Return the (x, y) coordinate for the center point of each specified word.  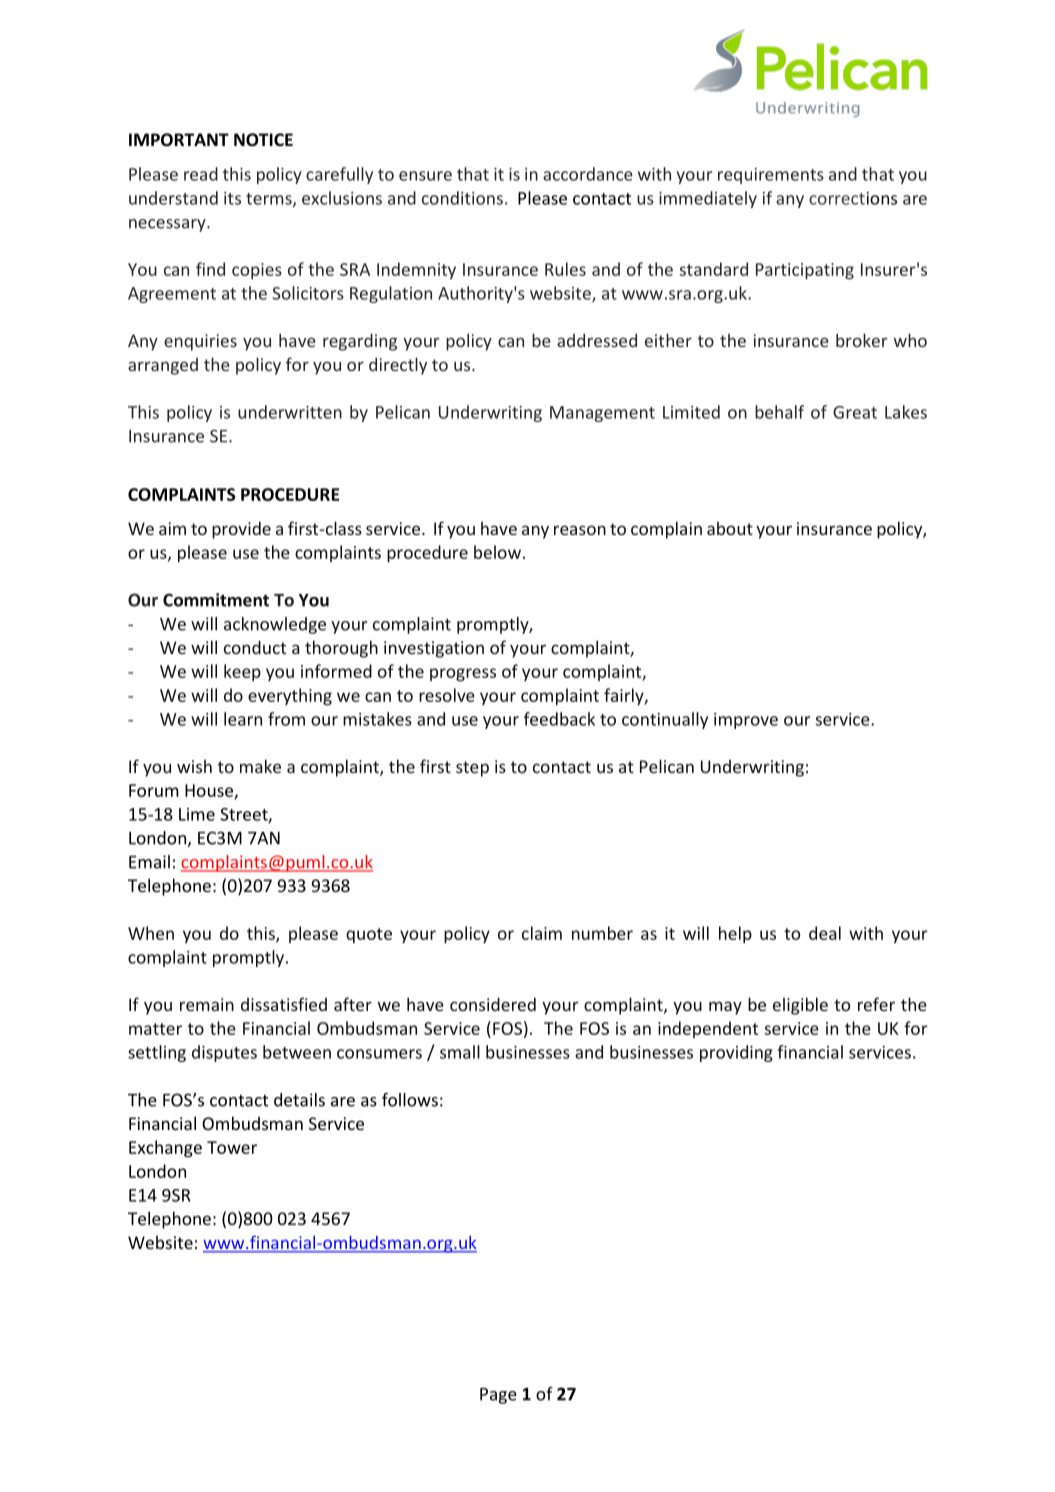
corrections (853, 198)
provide (241, 530)
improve (746, 721)
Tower (232, 1147)
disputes (224, 1053)
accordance (588, 174)
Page (498, 1396)
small (460, 1052)
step (472, 769)
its (232, 198)
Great (855, 412)
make (260, 766)
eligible (800, 1006)
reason (580, 530)
